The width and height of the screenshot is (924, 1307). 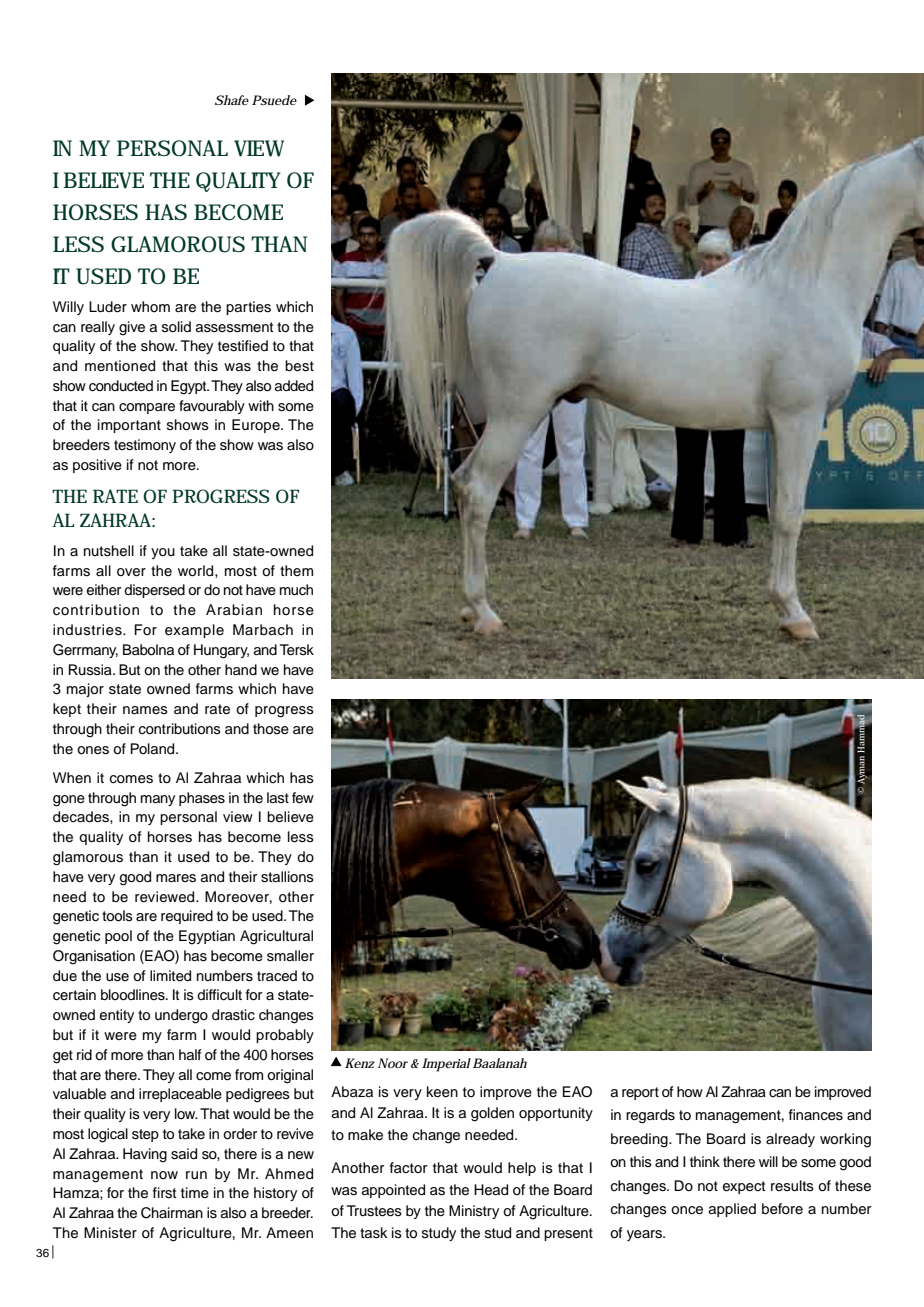 What do you see at coordinates (303, 798) in the screenshot?
I see `few` at bounding box center [303, 798].
